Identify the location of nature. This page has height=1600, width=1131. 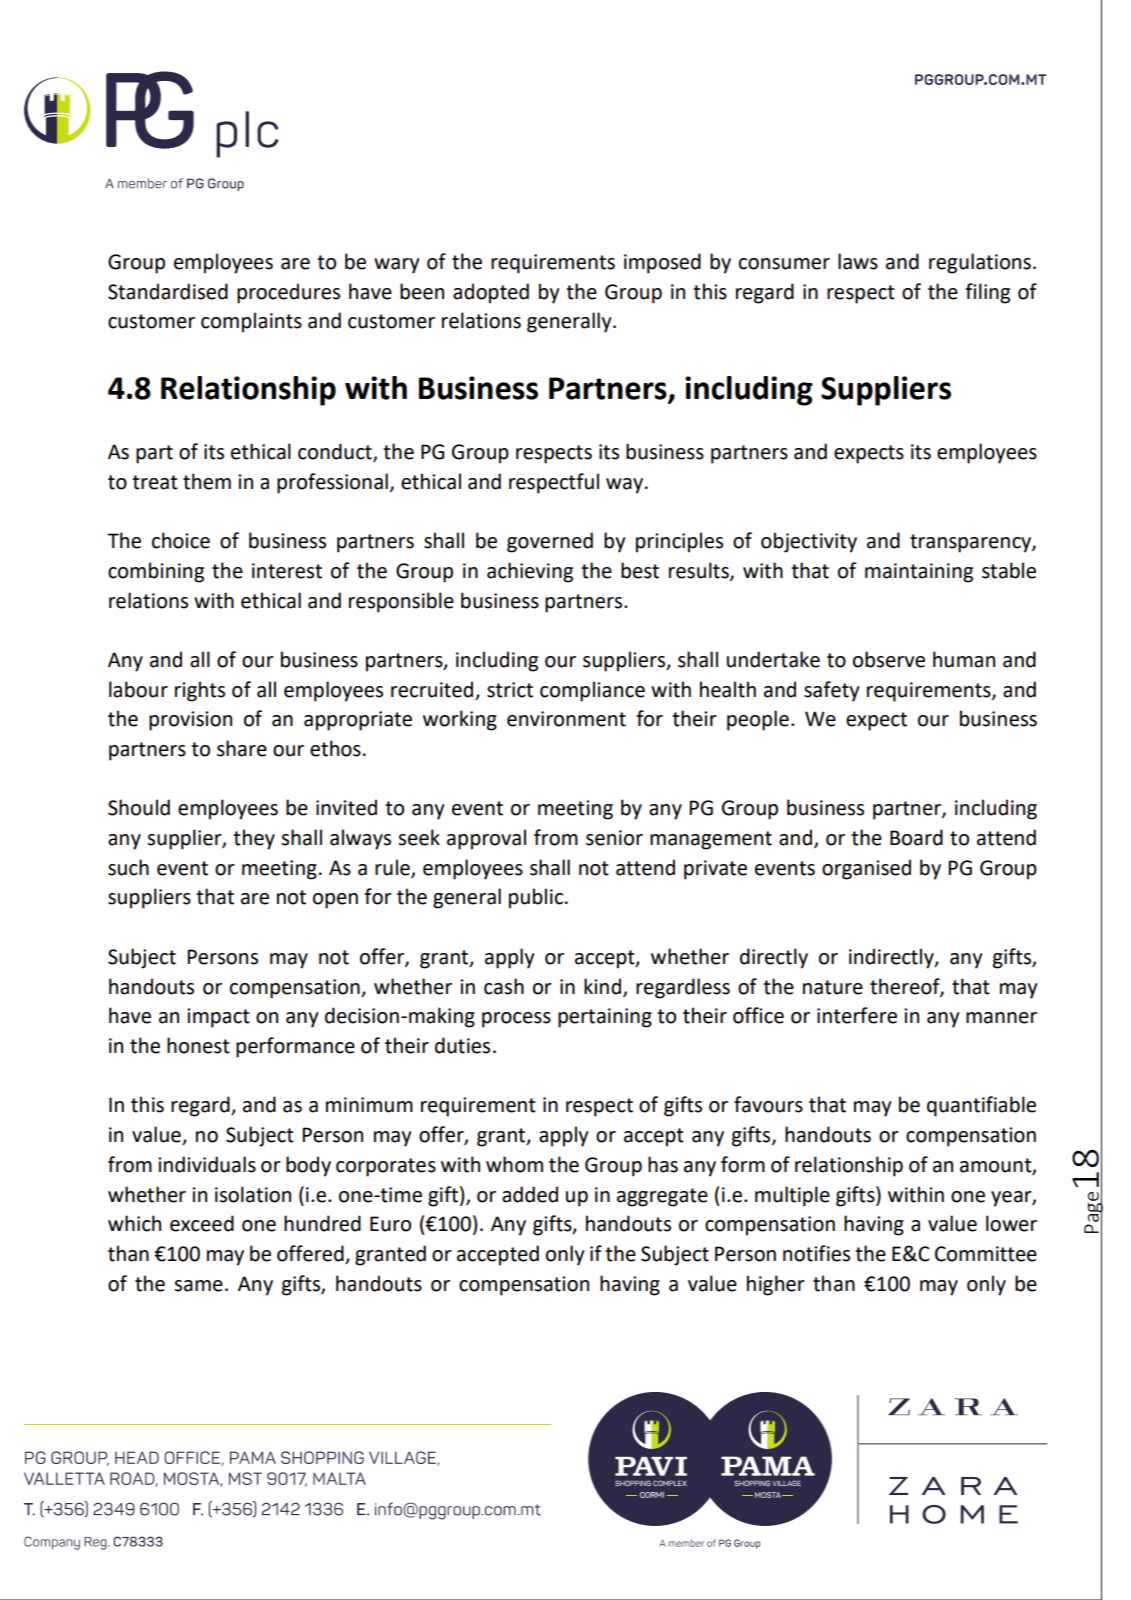
(833, 987).
